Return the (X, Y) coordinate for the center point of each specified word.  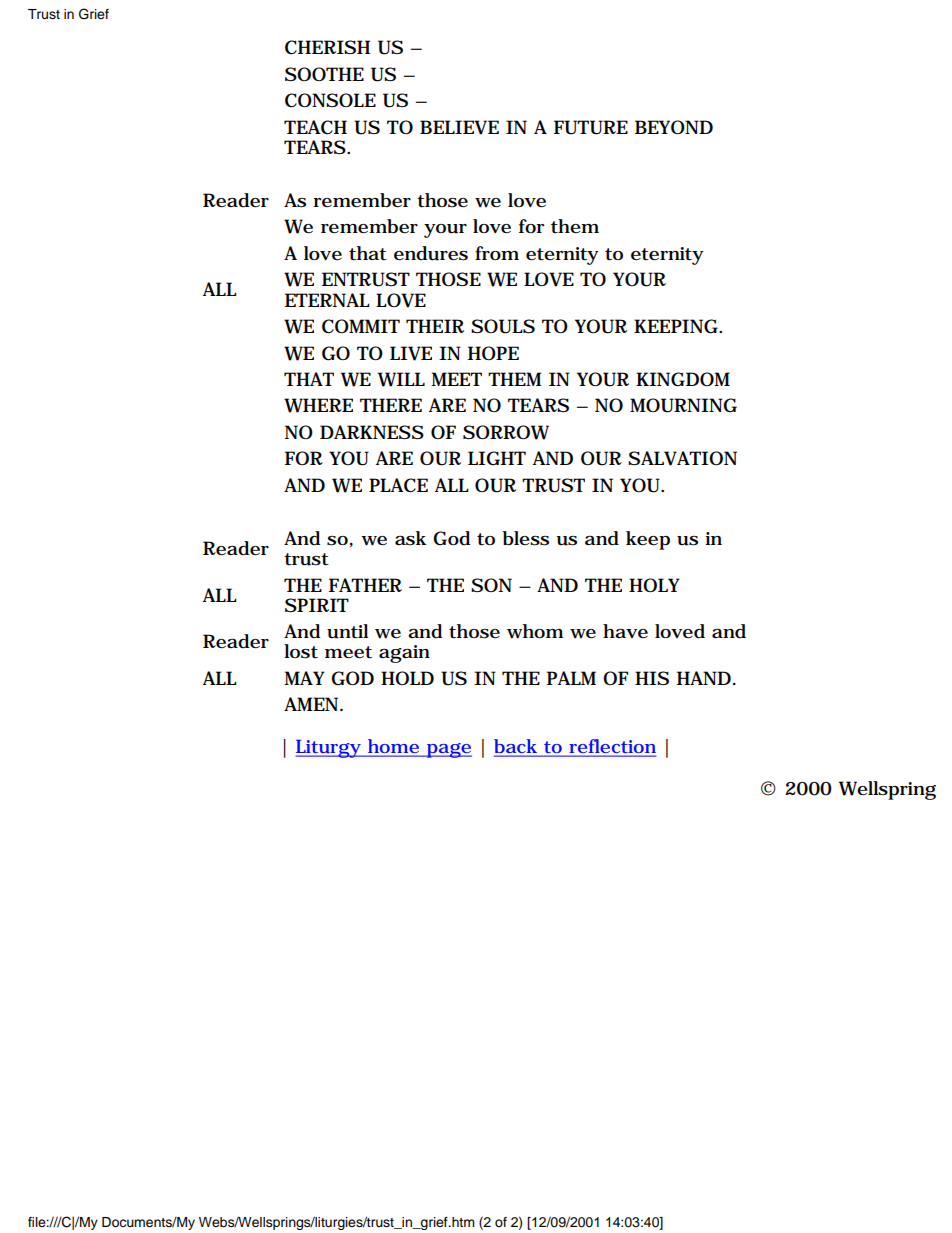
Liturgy (329, 749)
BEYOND (674, 127)
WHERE (318, 405)
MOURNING (683, 405)
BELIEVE (459, 127)
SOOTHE (324, 74)
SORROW (506, 432)
